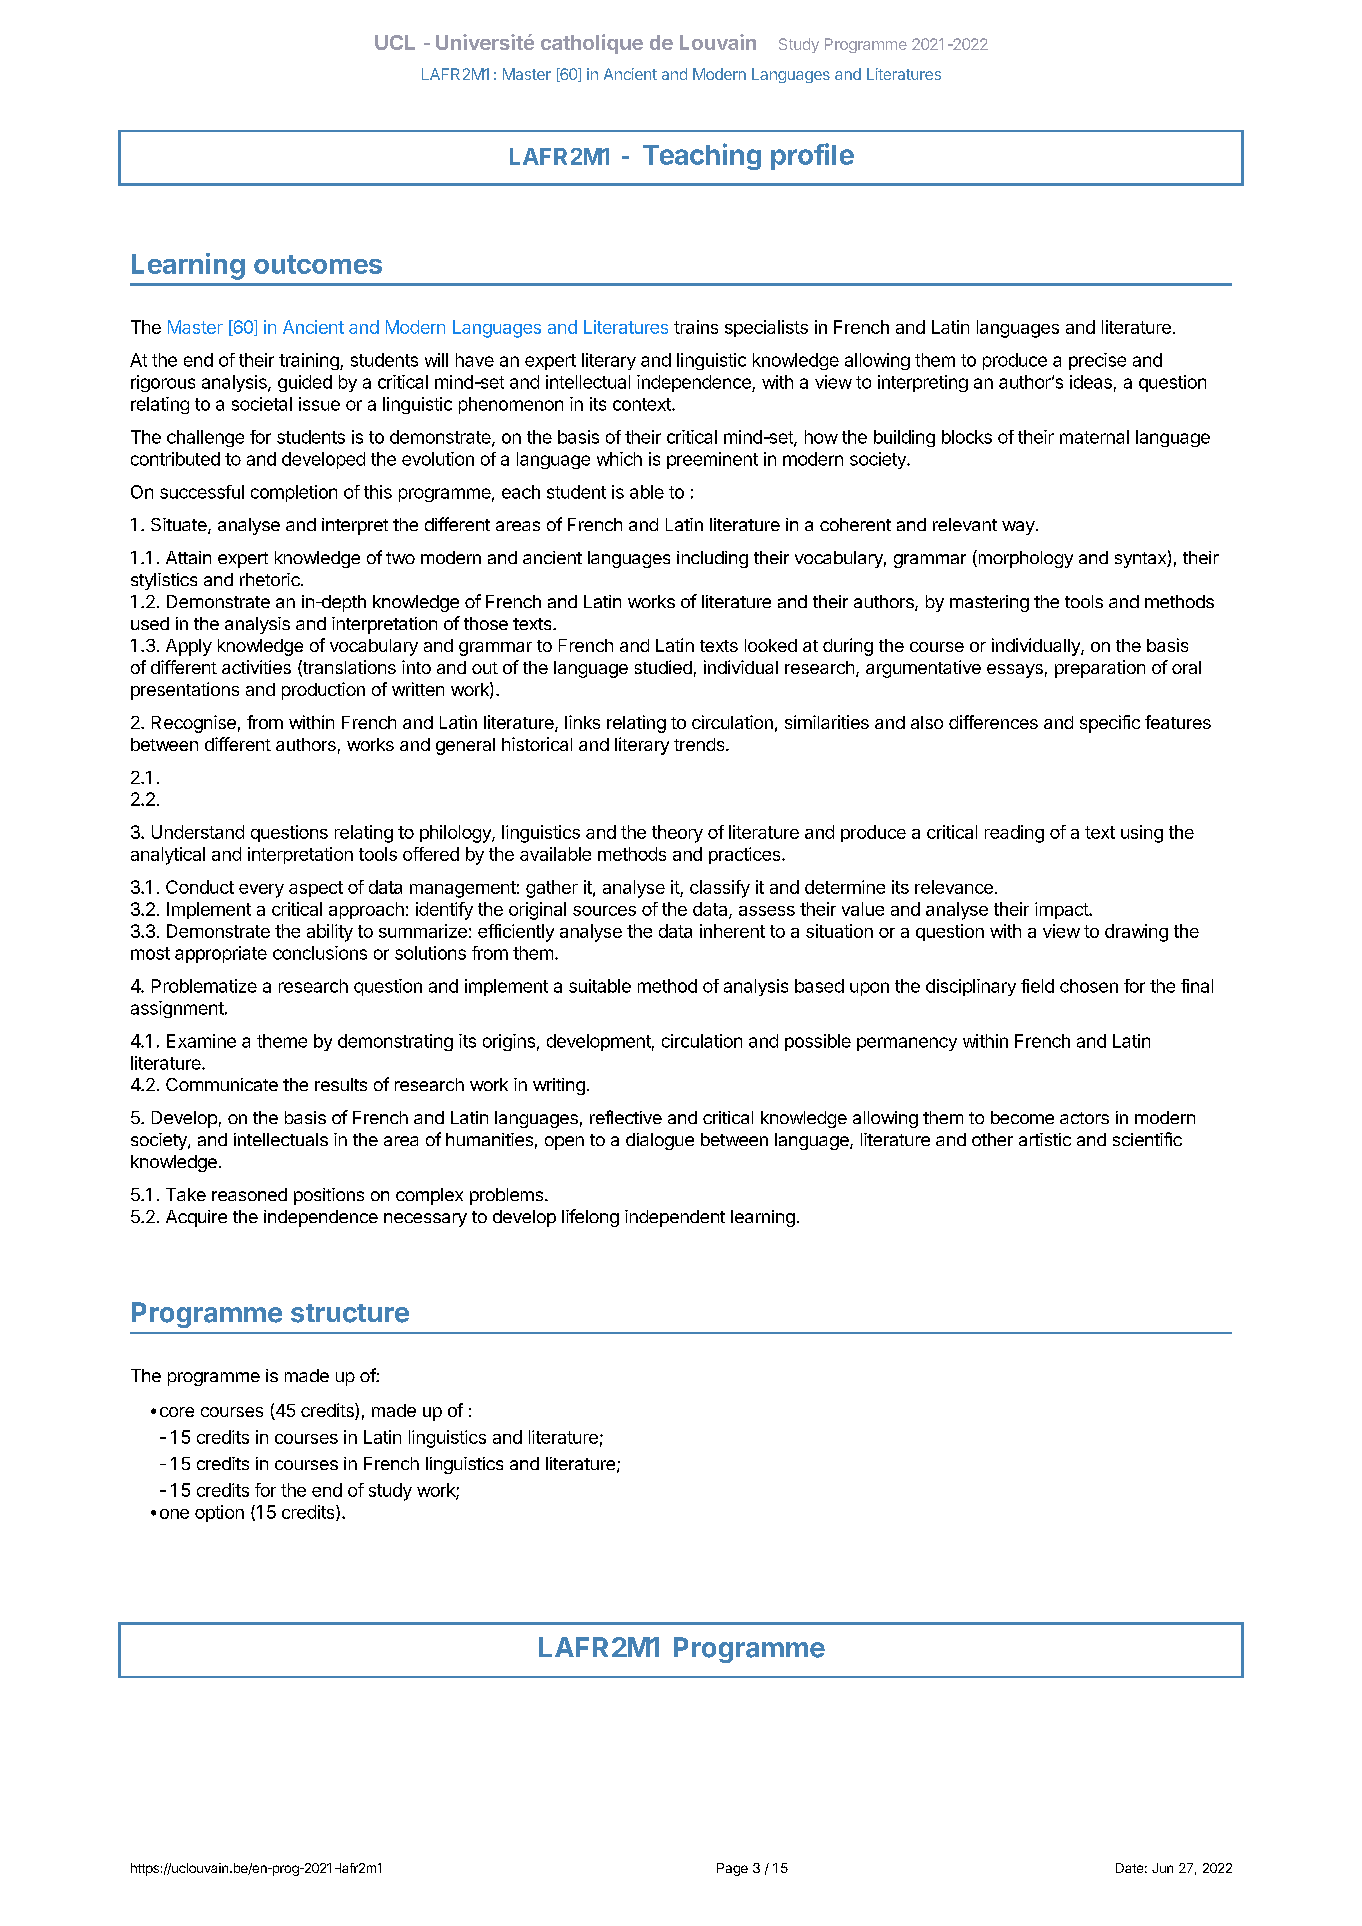  What do you see at coordinates (677, 834) in the screenshot?
I see `theory` at bounding box center [677, 834].
